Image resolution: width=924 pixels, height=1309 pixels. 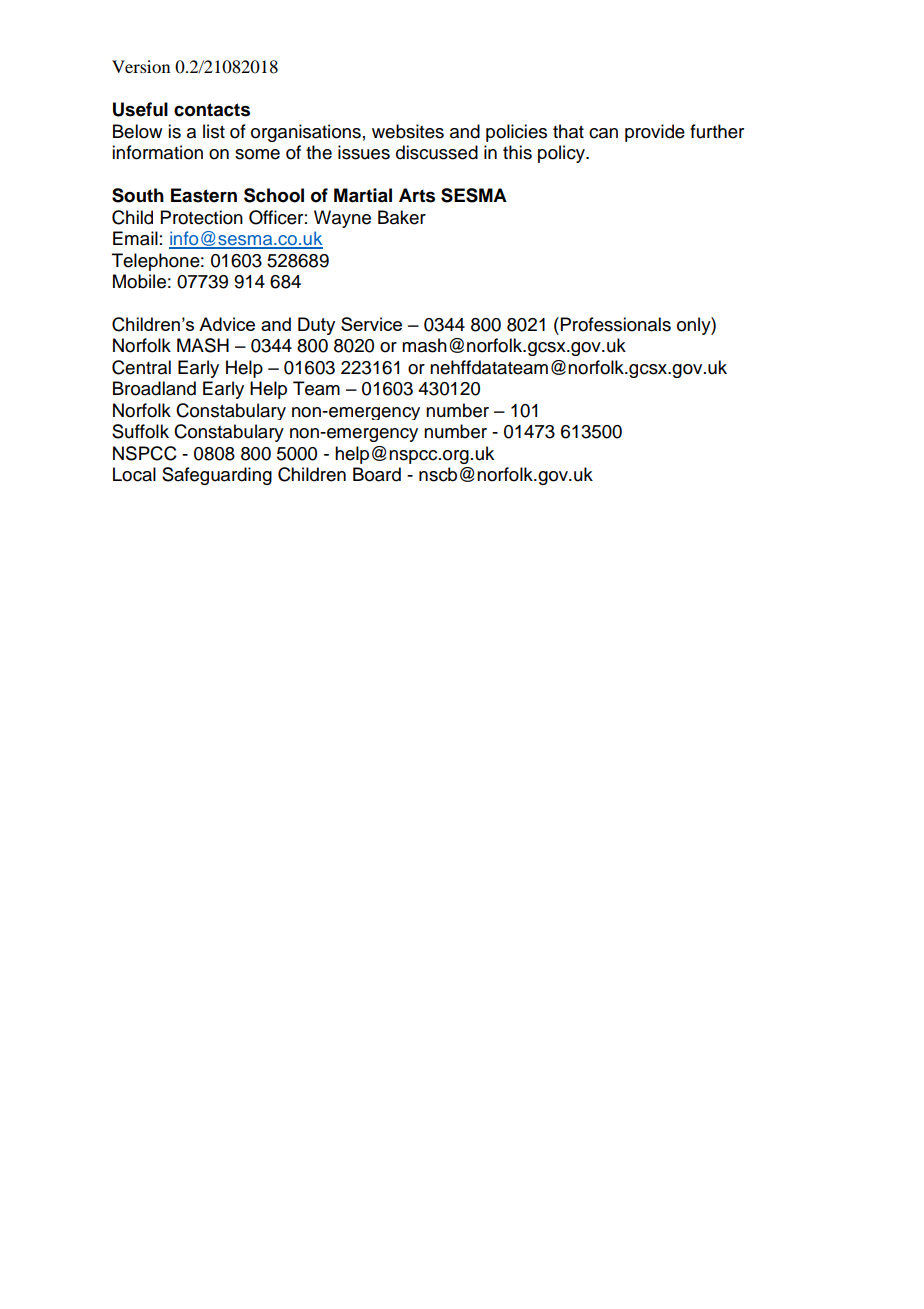 What do you see at coordinates (408, 131) in the screenshot?
I see `websites` at bounding box center [408, 131].
